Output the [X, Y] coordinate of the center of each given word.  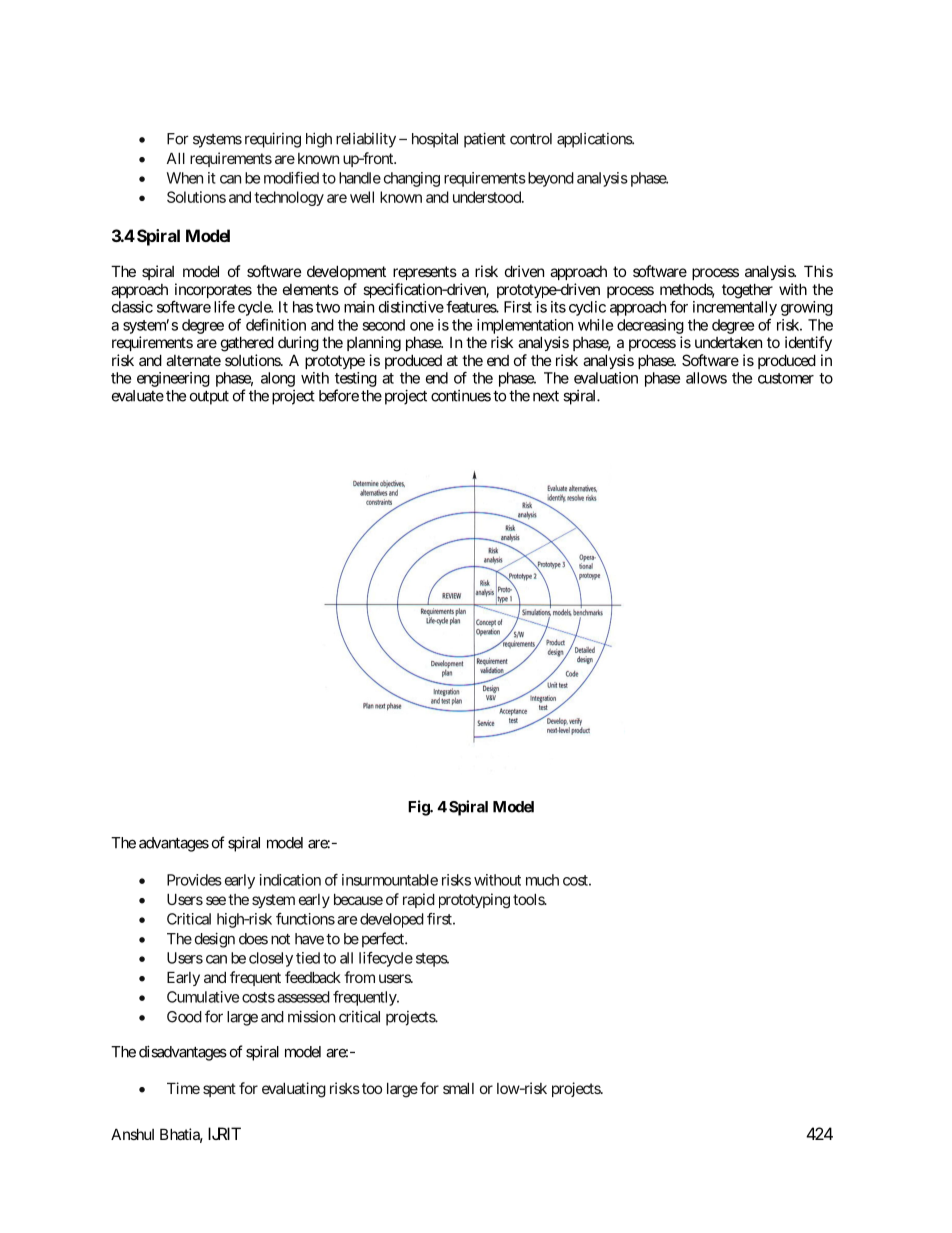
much [542, 880]
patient [485, 140]
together [747, 291]
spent [219, 1090]
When [185, 178]
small [458, 1088]
